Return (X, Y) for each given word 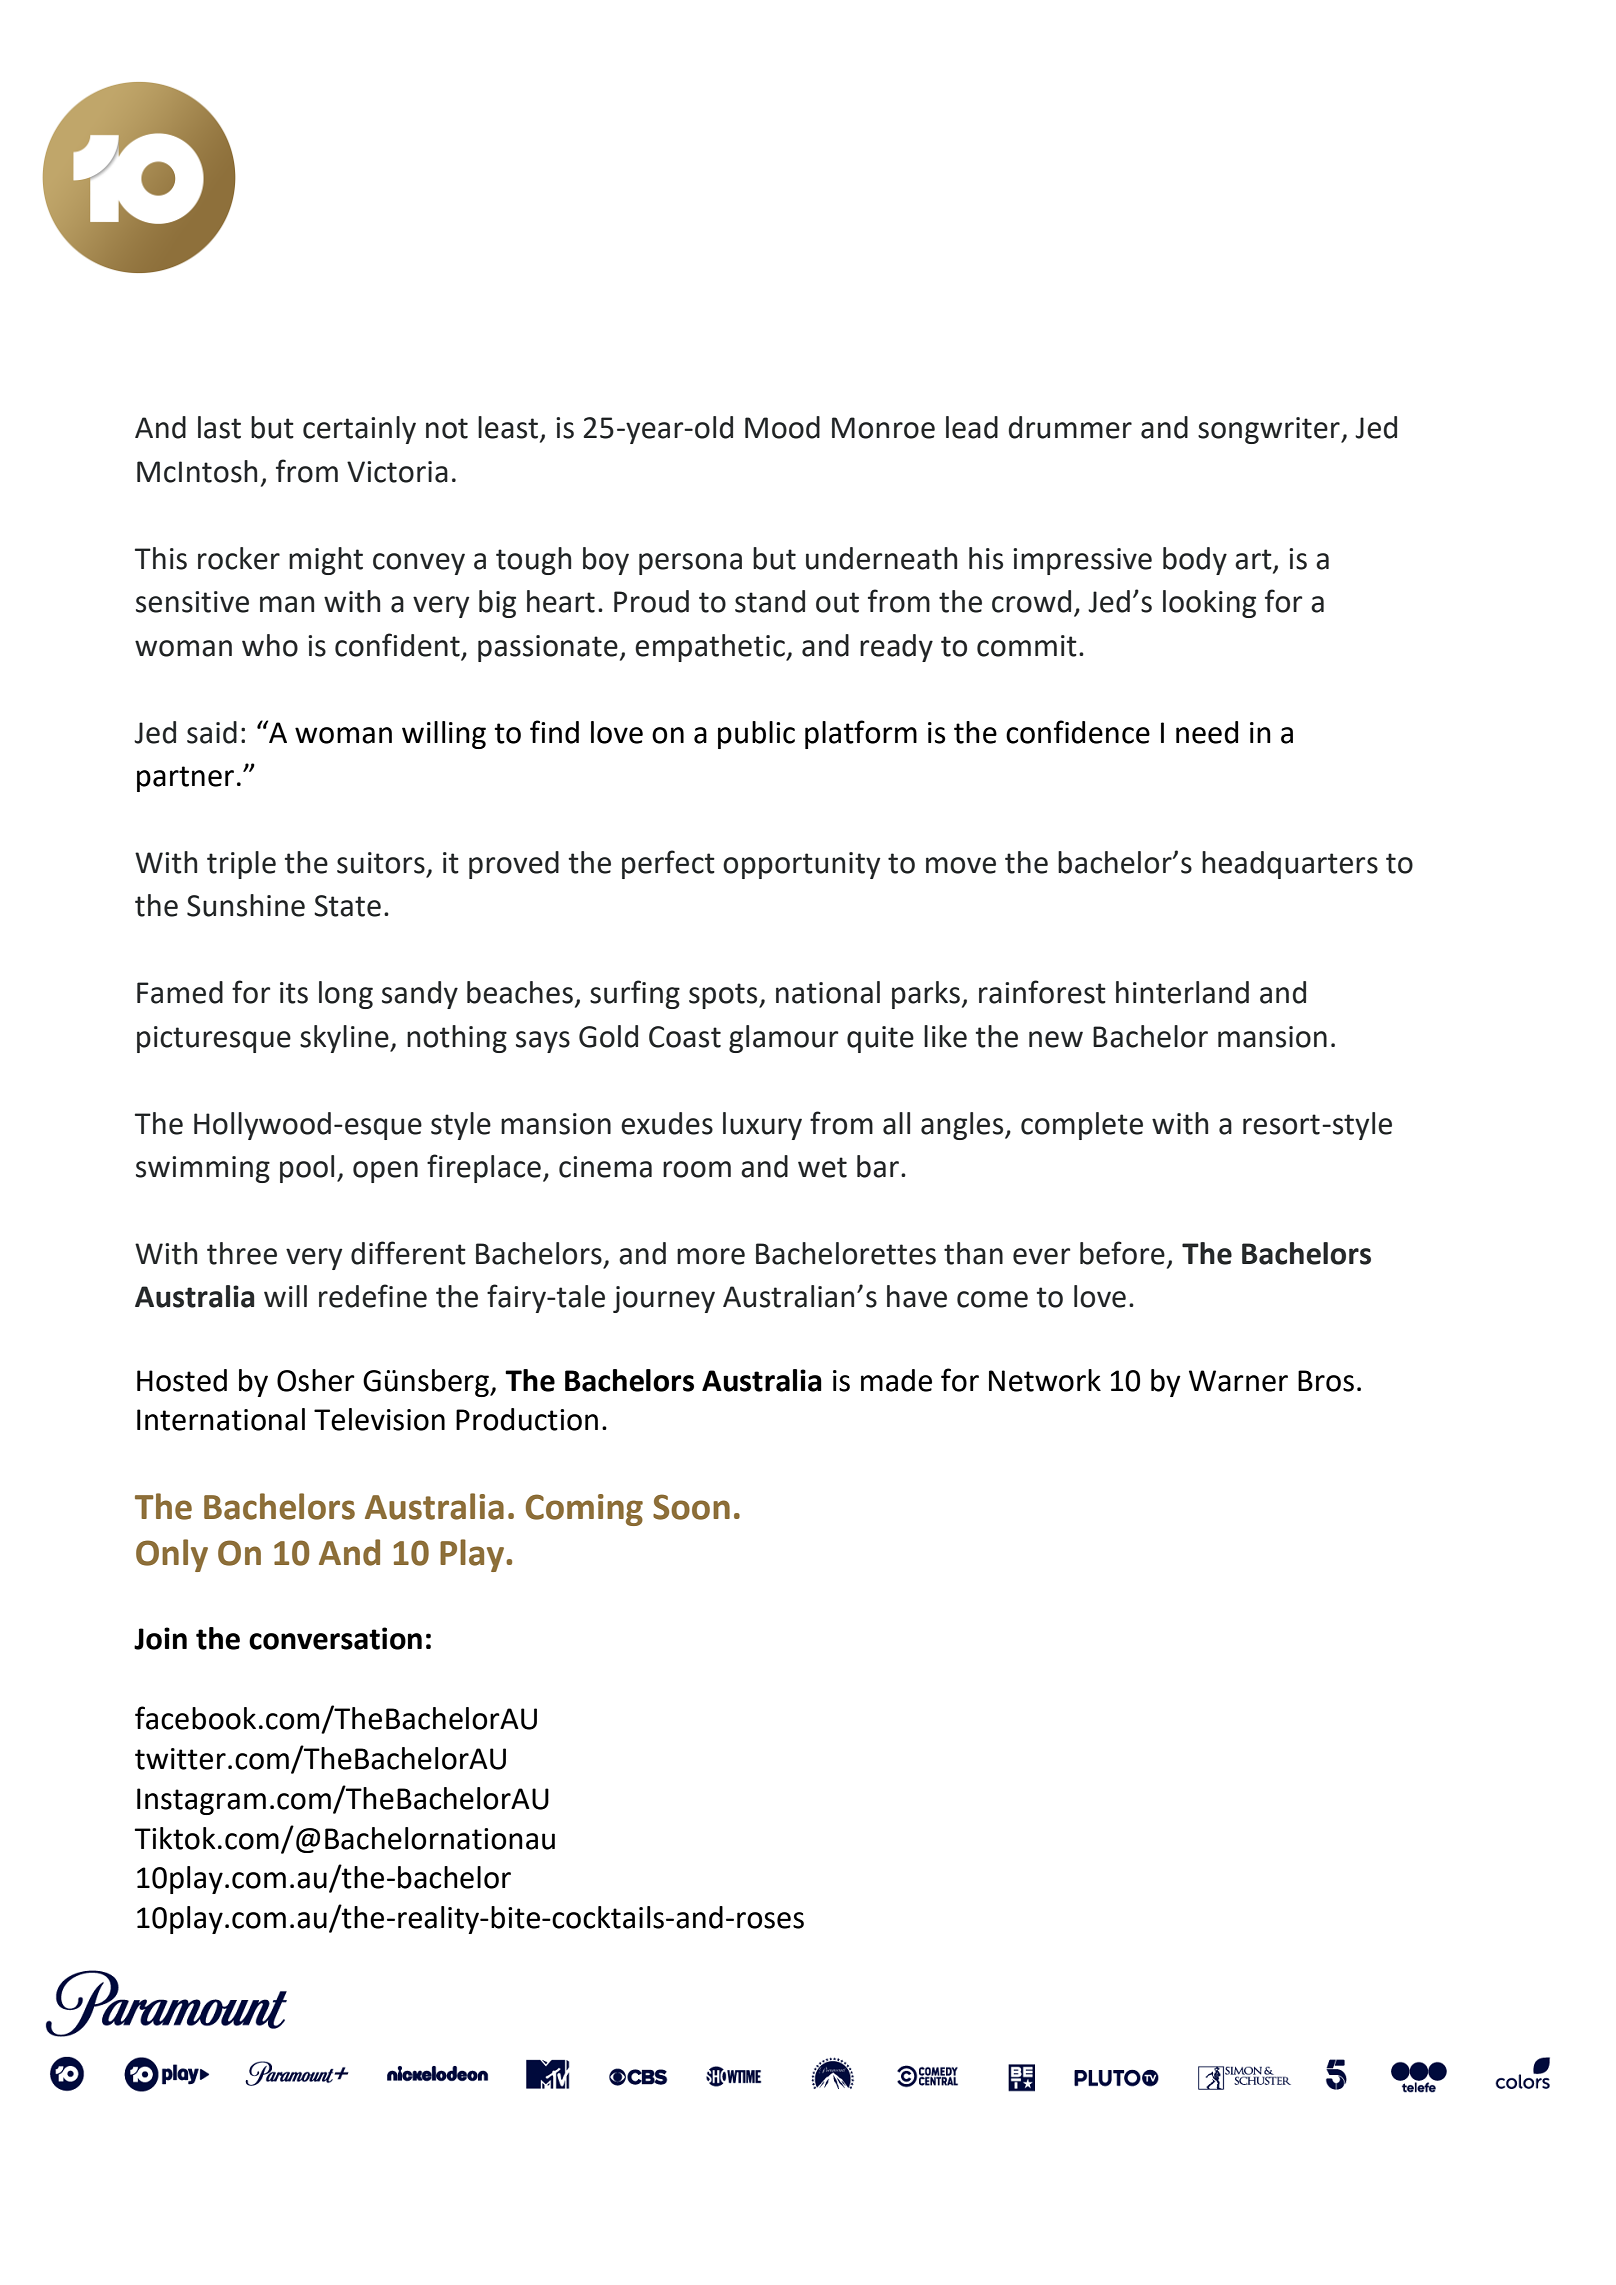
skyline (345, 1039)
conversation (335, 1638)
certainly (359, 430)
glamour (784, 1039)
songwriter (1270, 430)
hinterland (1182, 992)
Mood (782, 427)
